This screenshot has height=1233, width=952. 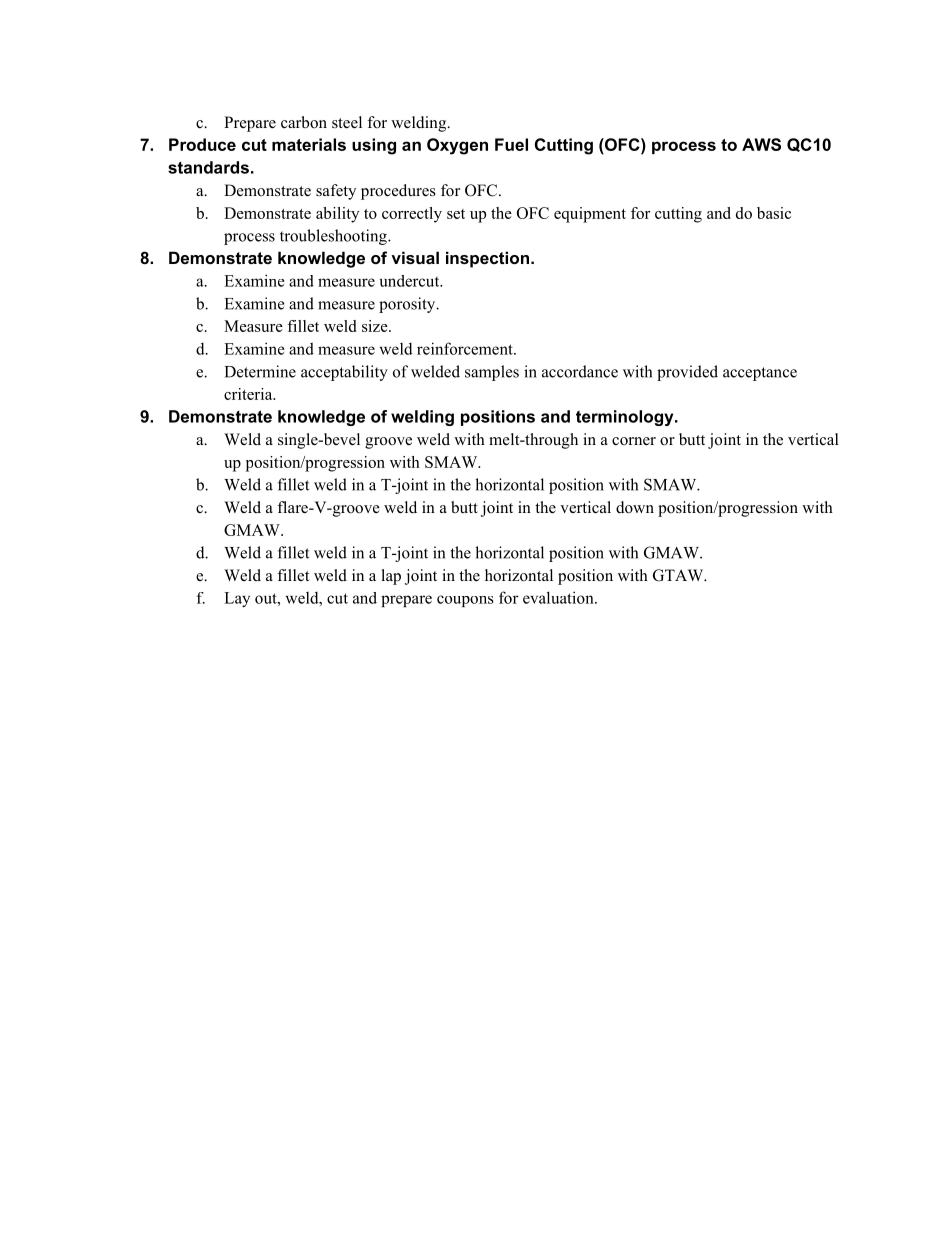 I want to click on troubleshooting, so click(x=334, y=237).
